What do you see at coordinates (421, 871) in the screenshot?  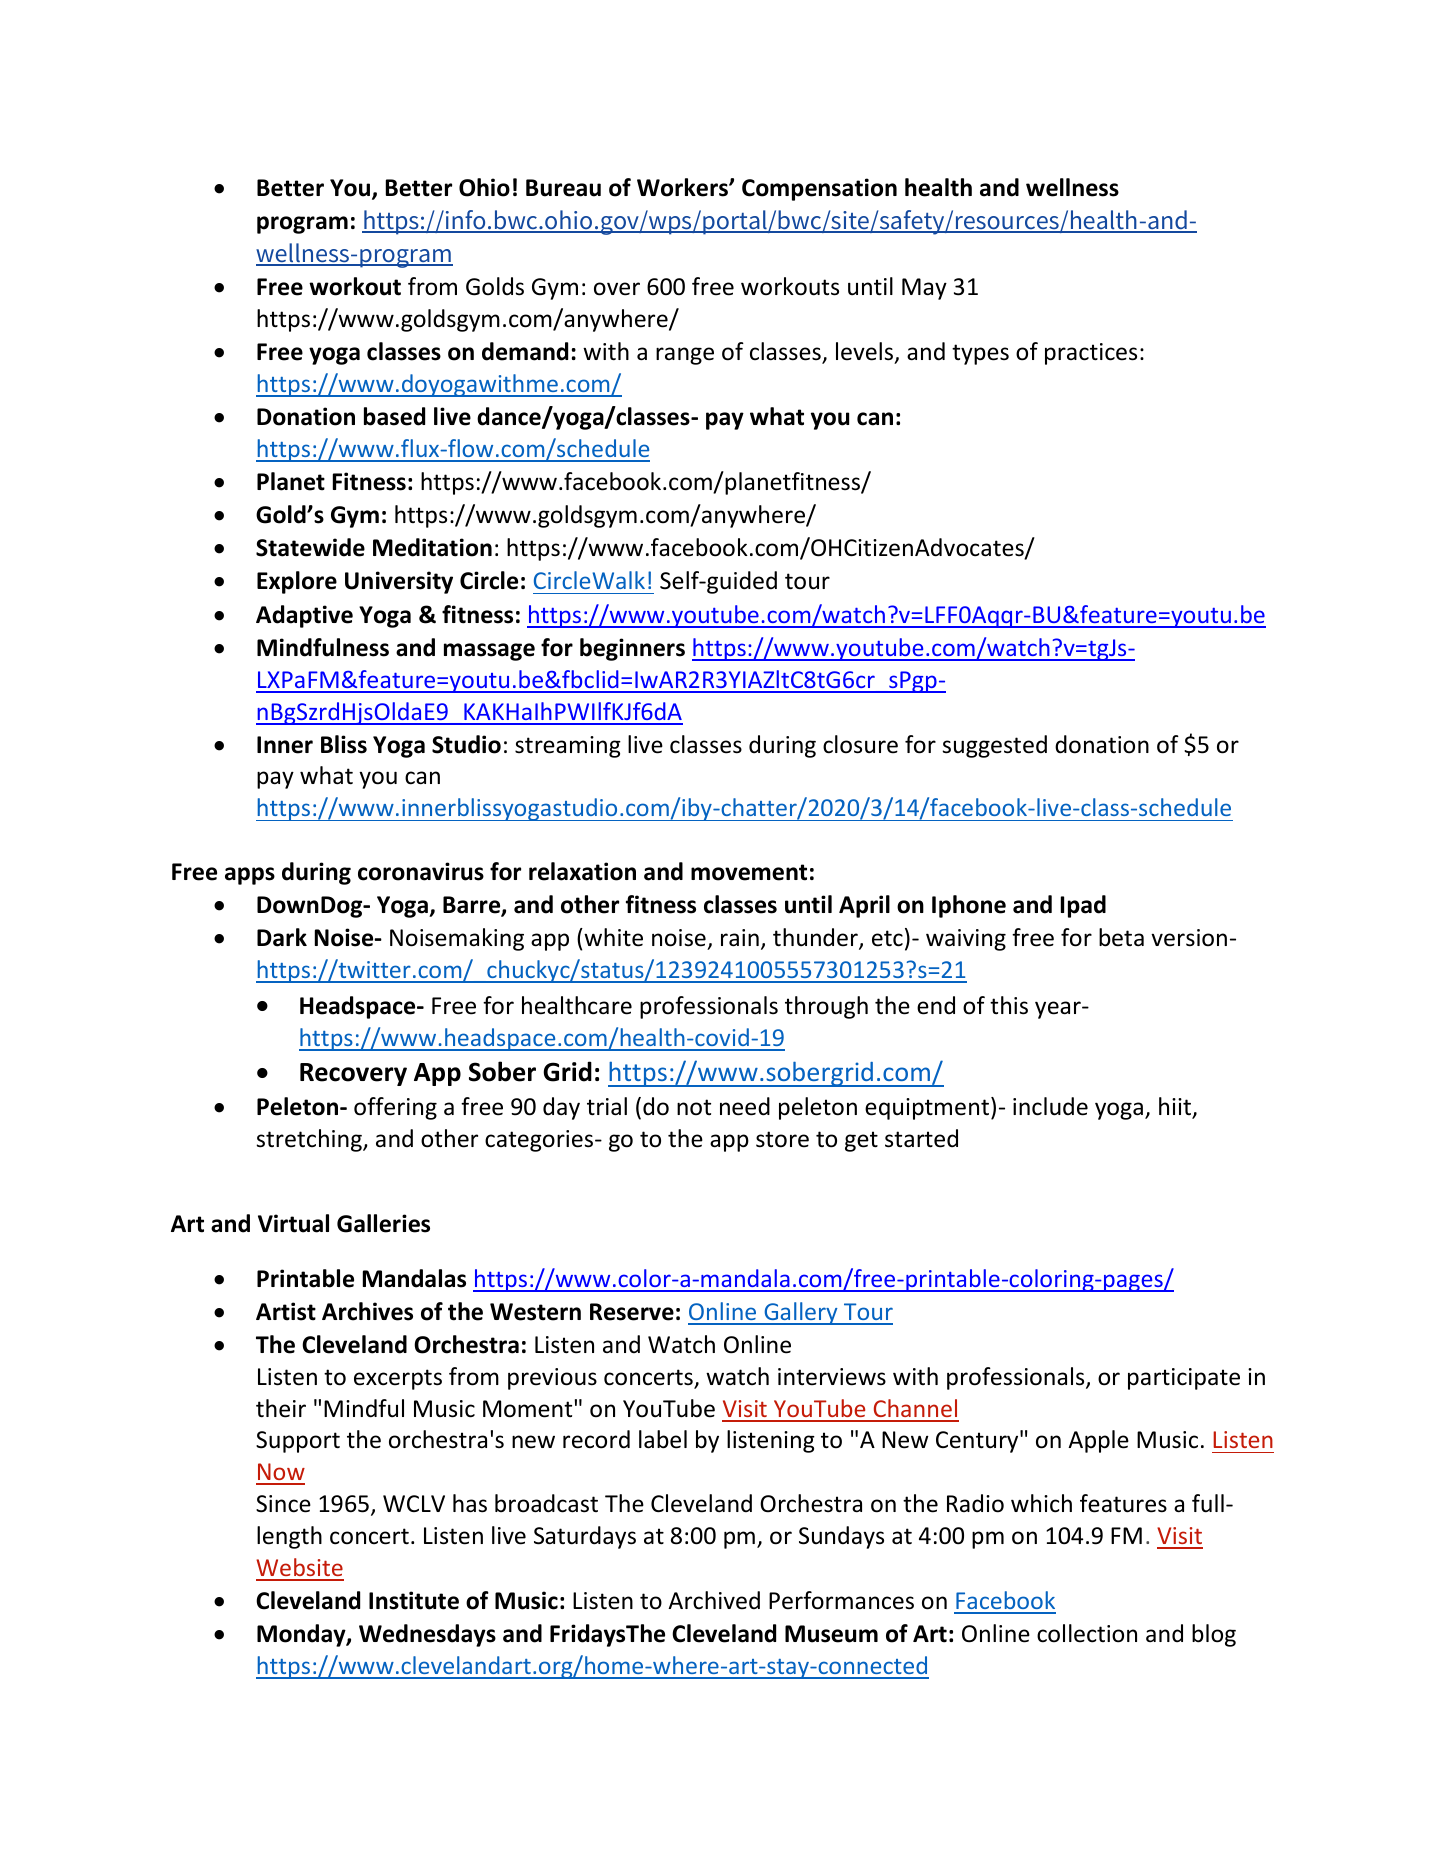 I see `coronavirus` at bounding box center [421, 871].
